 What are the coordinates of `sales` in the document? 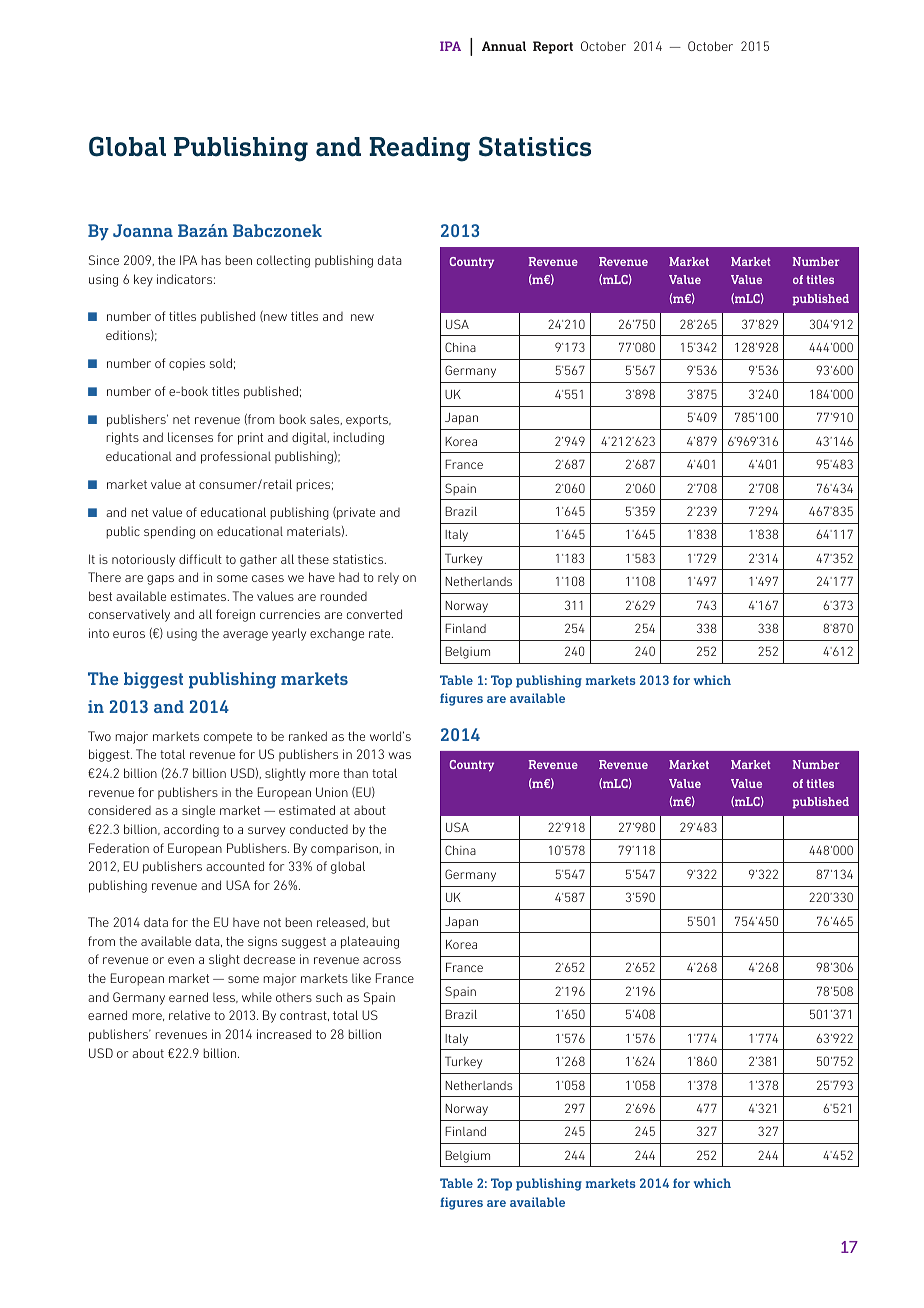 It's located at (326, 419).
